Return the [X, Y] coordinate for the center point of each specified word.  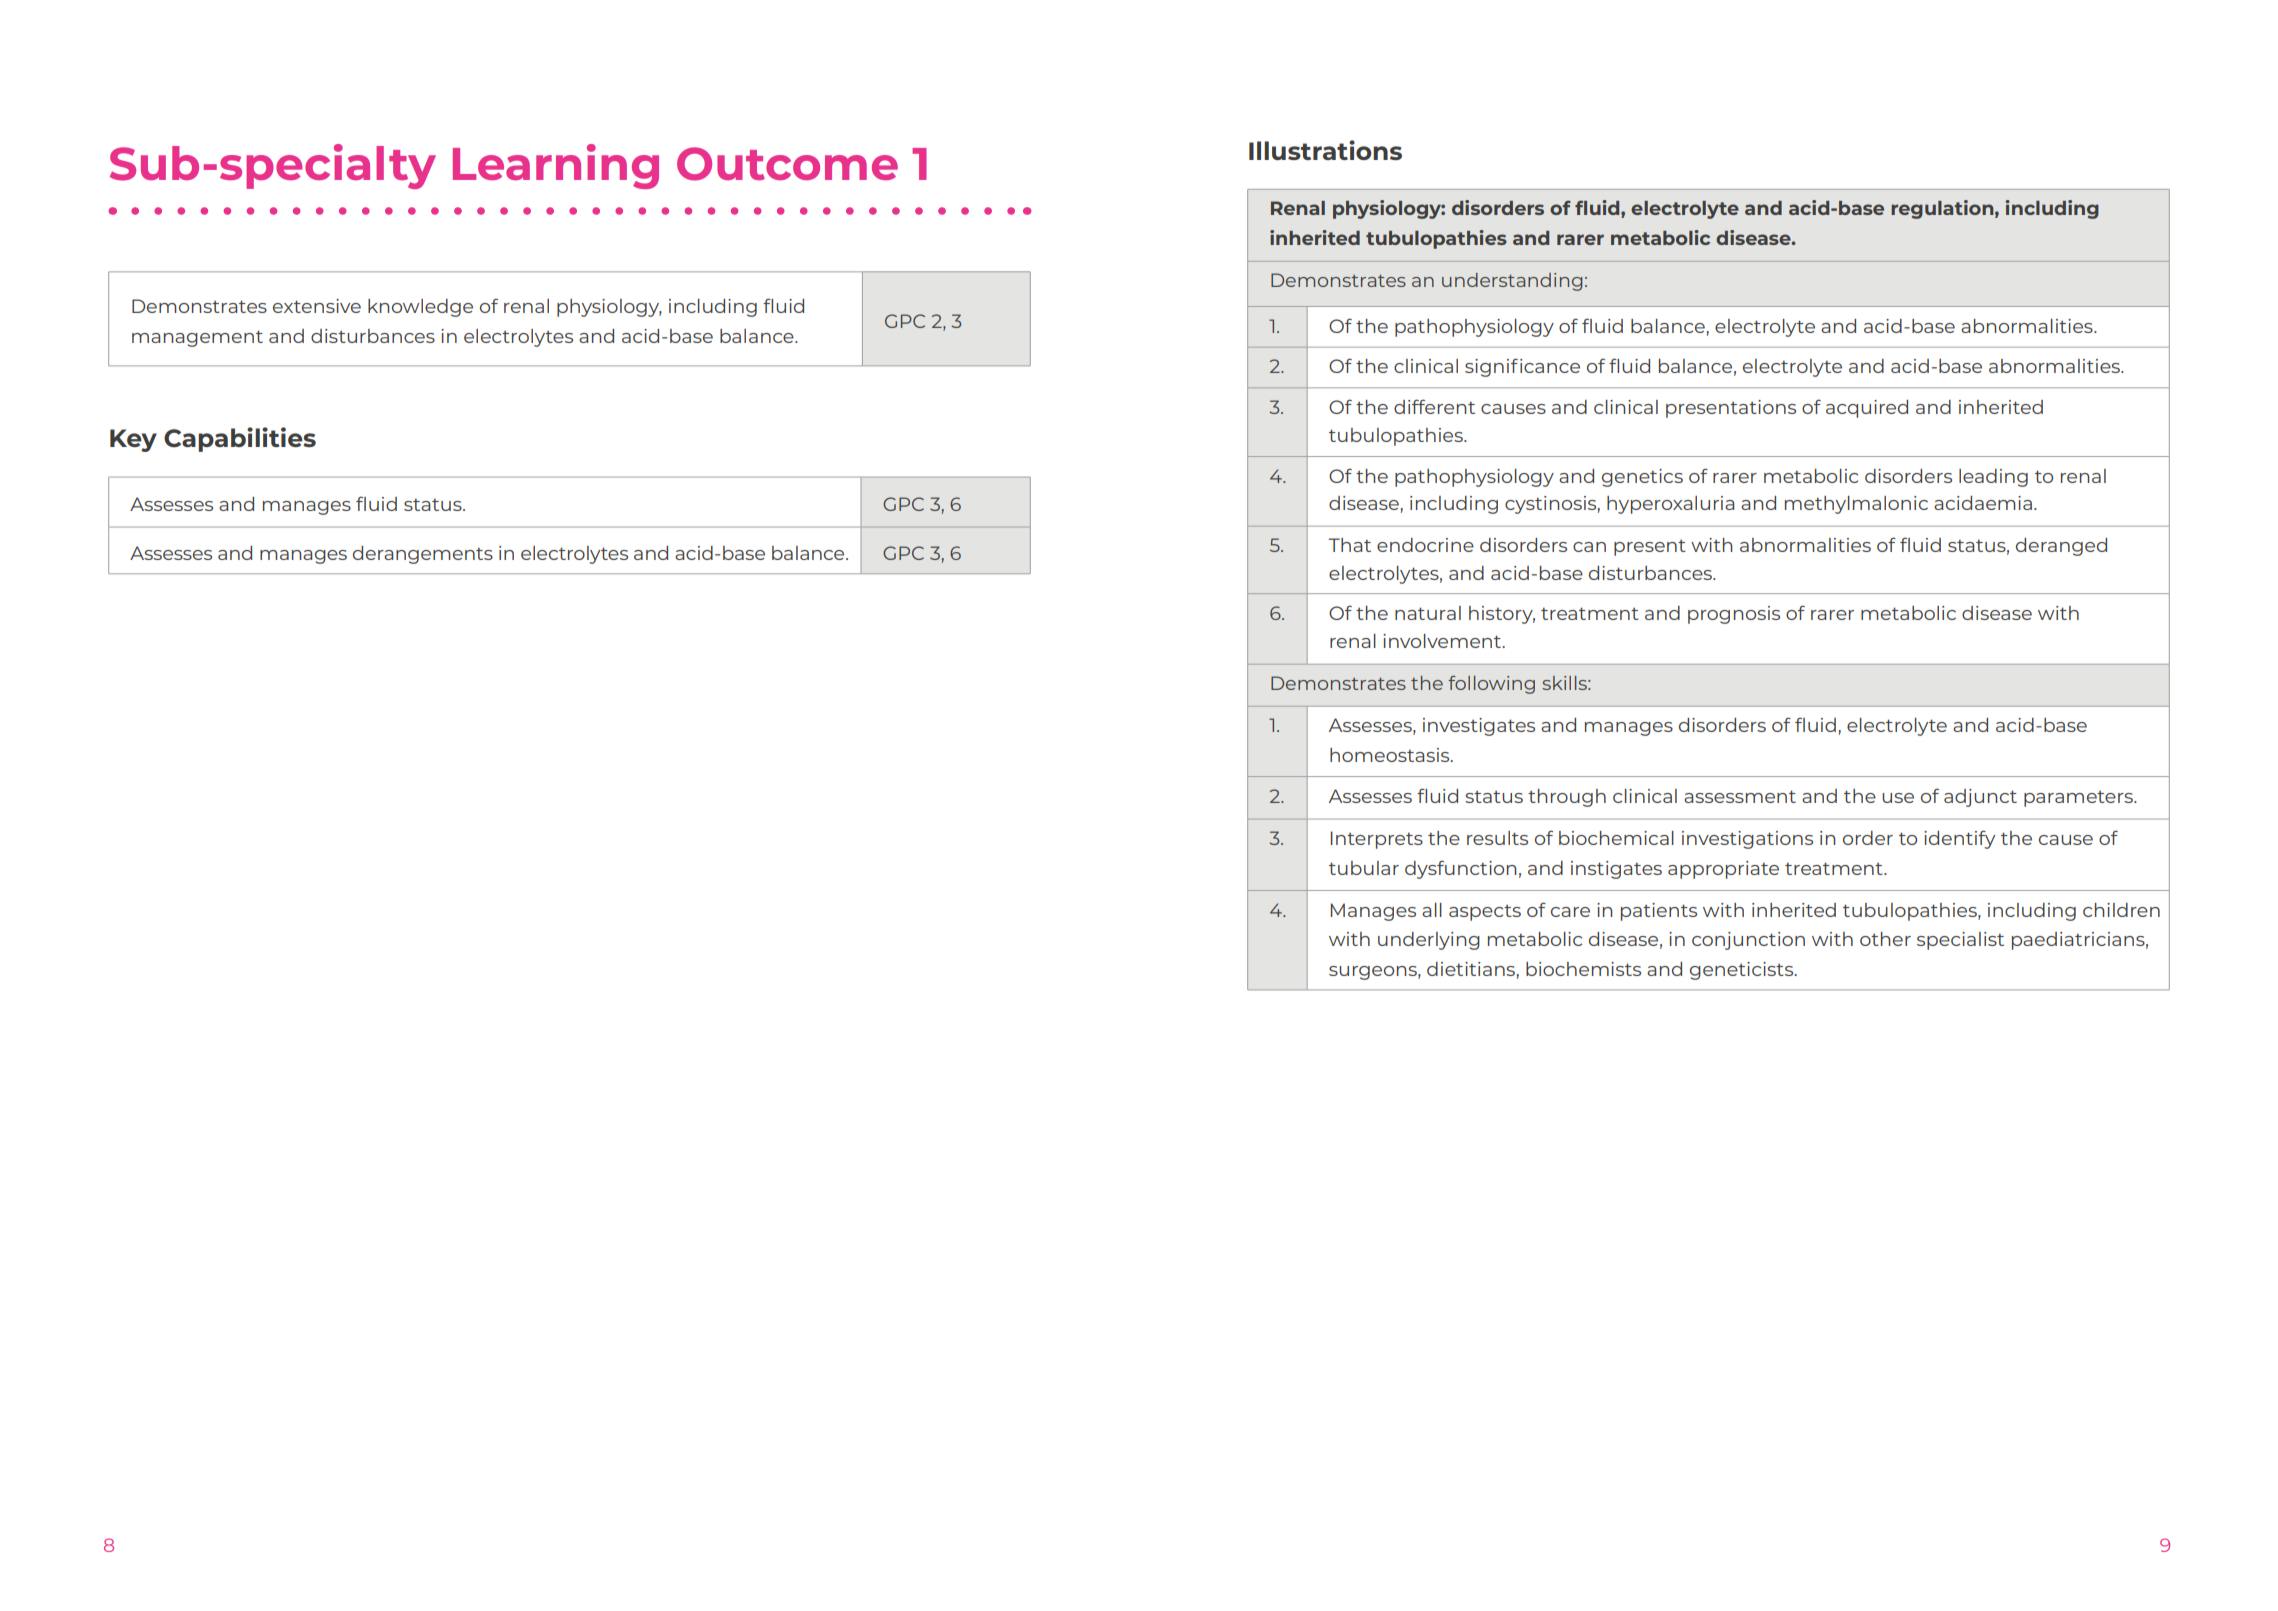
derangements [423, 555]
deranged [2061, 547]
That [1349, 545]
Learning [556, 166]
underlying [1429, 941]
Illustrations [1325, 150]
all [1432, 910]
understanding [1512, 282]
